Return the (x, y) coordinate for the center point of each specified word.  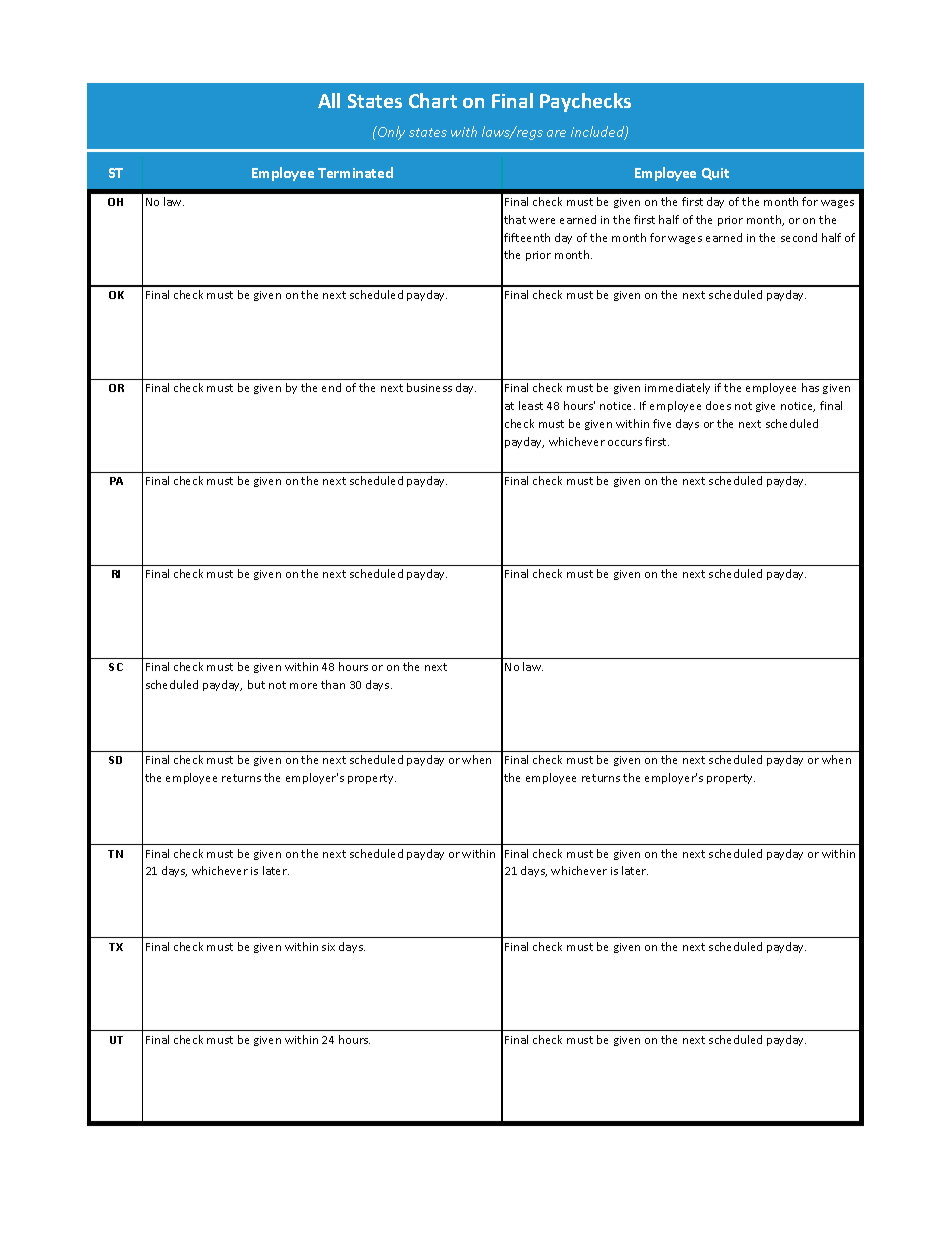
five (662, 423)
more (303, 686)
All (329, 100)
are (556, 133)
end (331, 387)
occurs (625, 443)
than (333, 684)
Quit (715, 174)
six (328, 947)
